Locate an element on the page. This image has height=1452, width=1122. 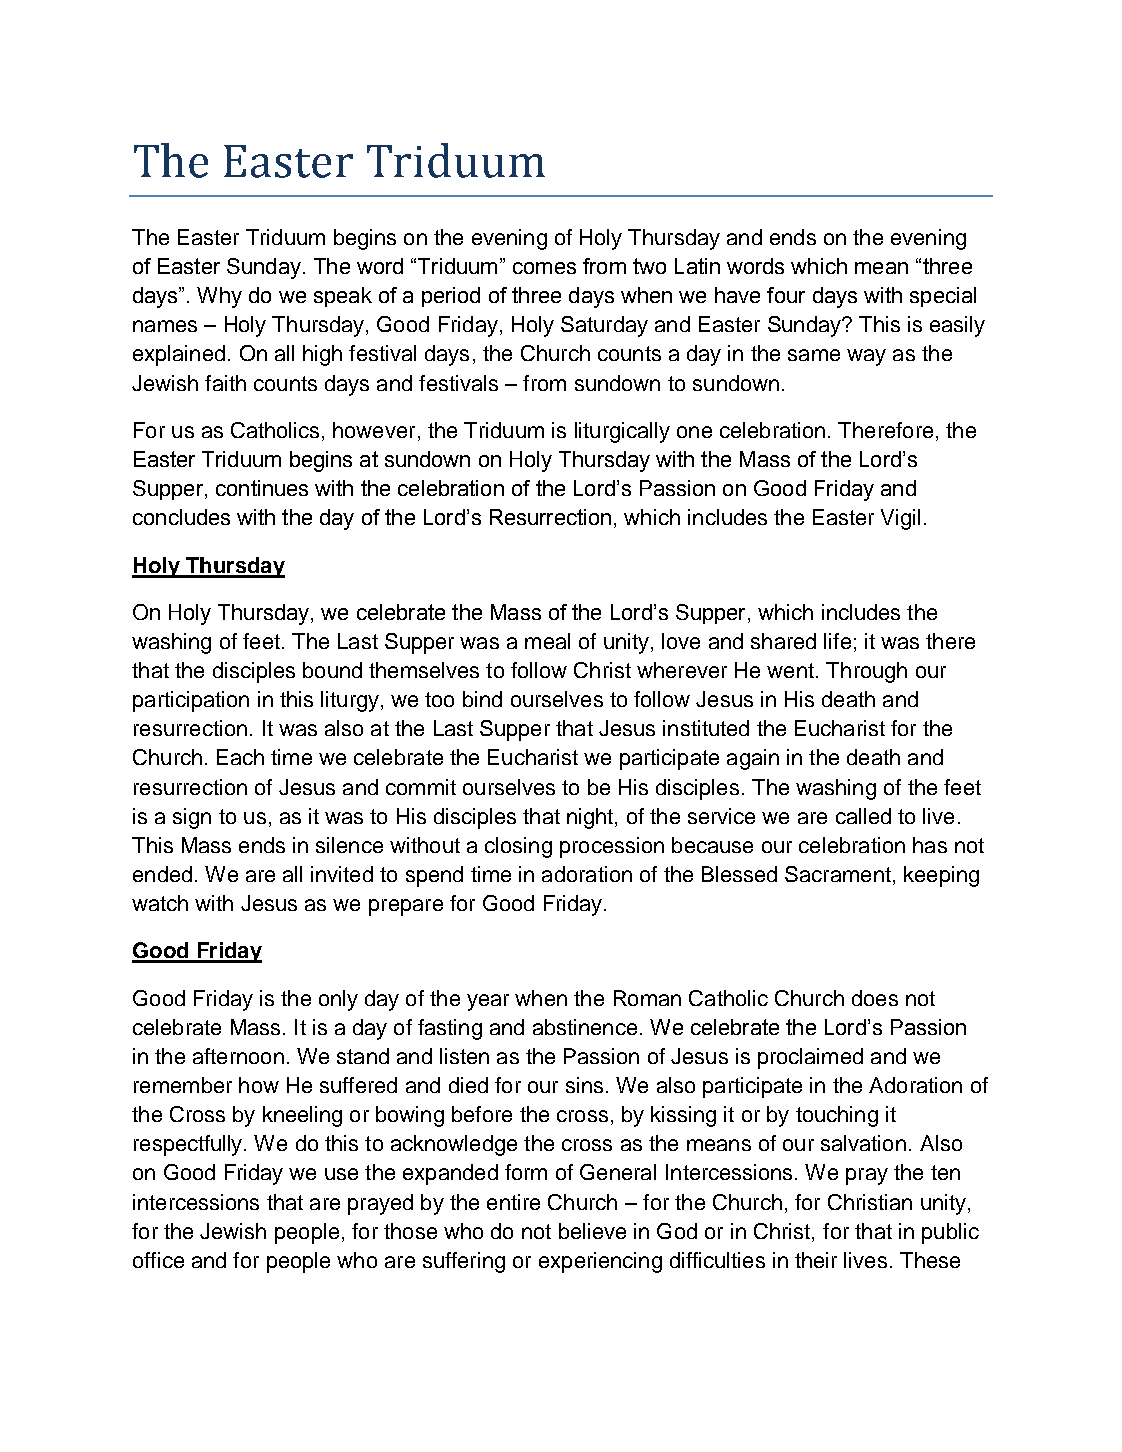
life is located at coordinates (837, 641).
